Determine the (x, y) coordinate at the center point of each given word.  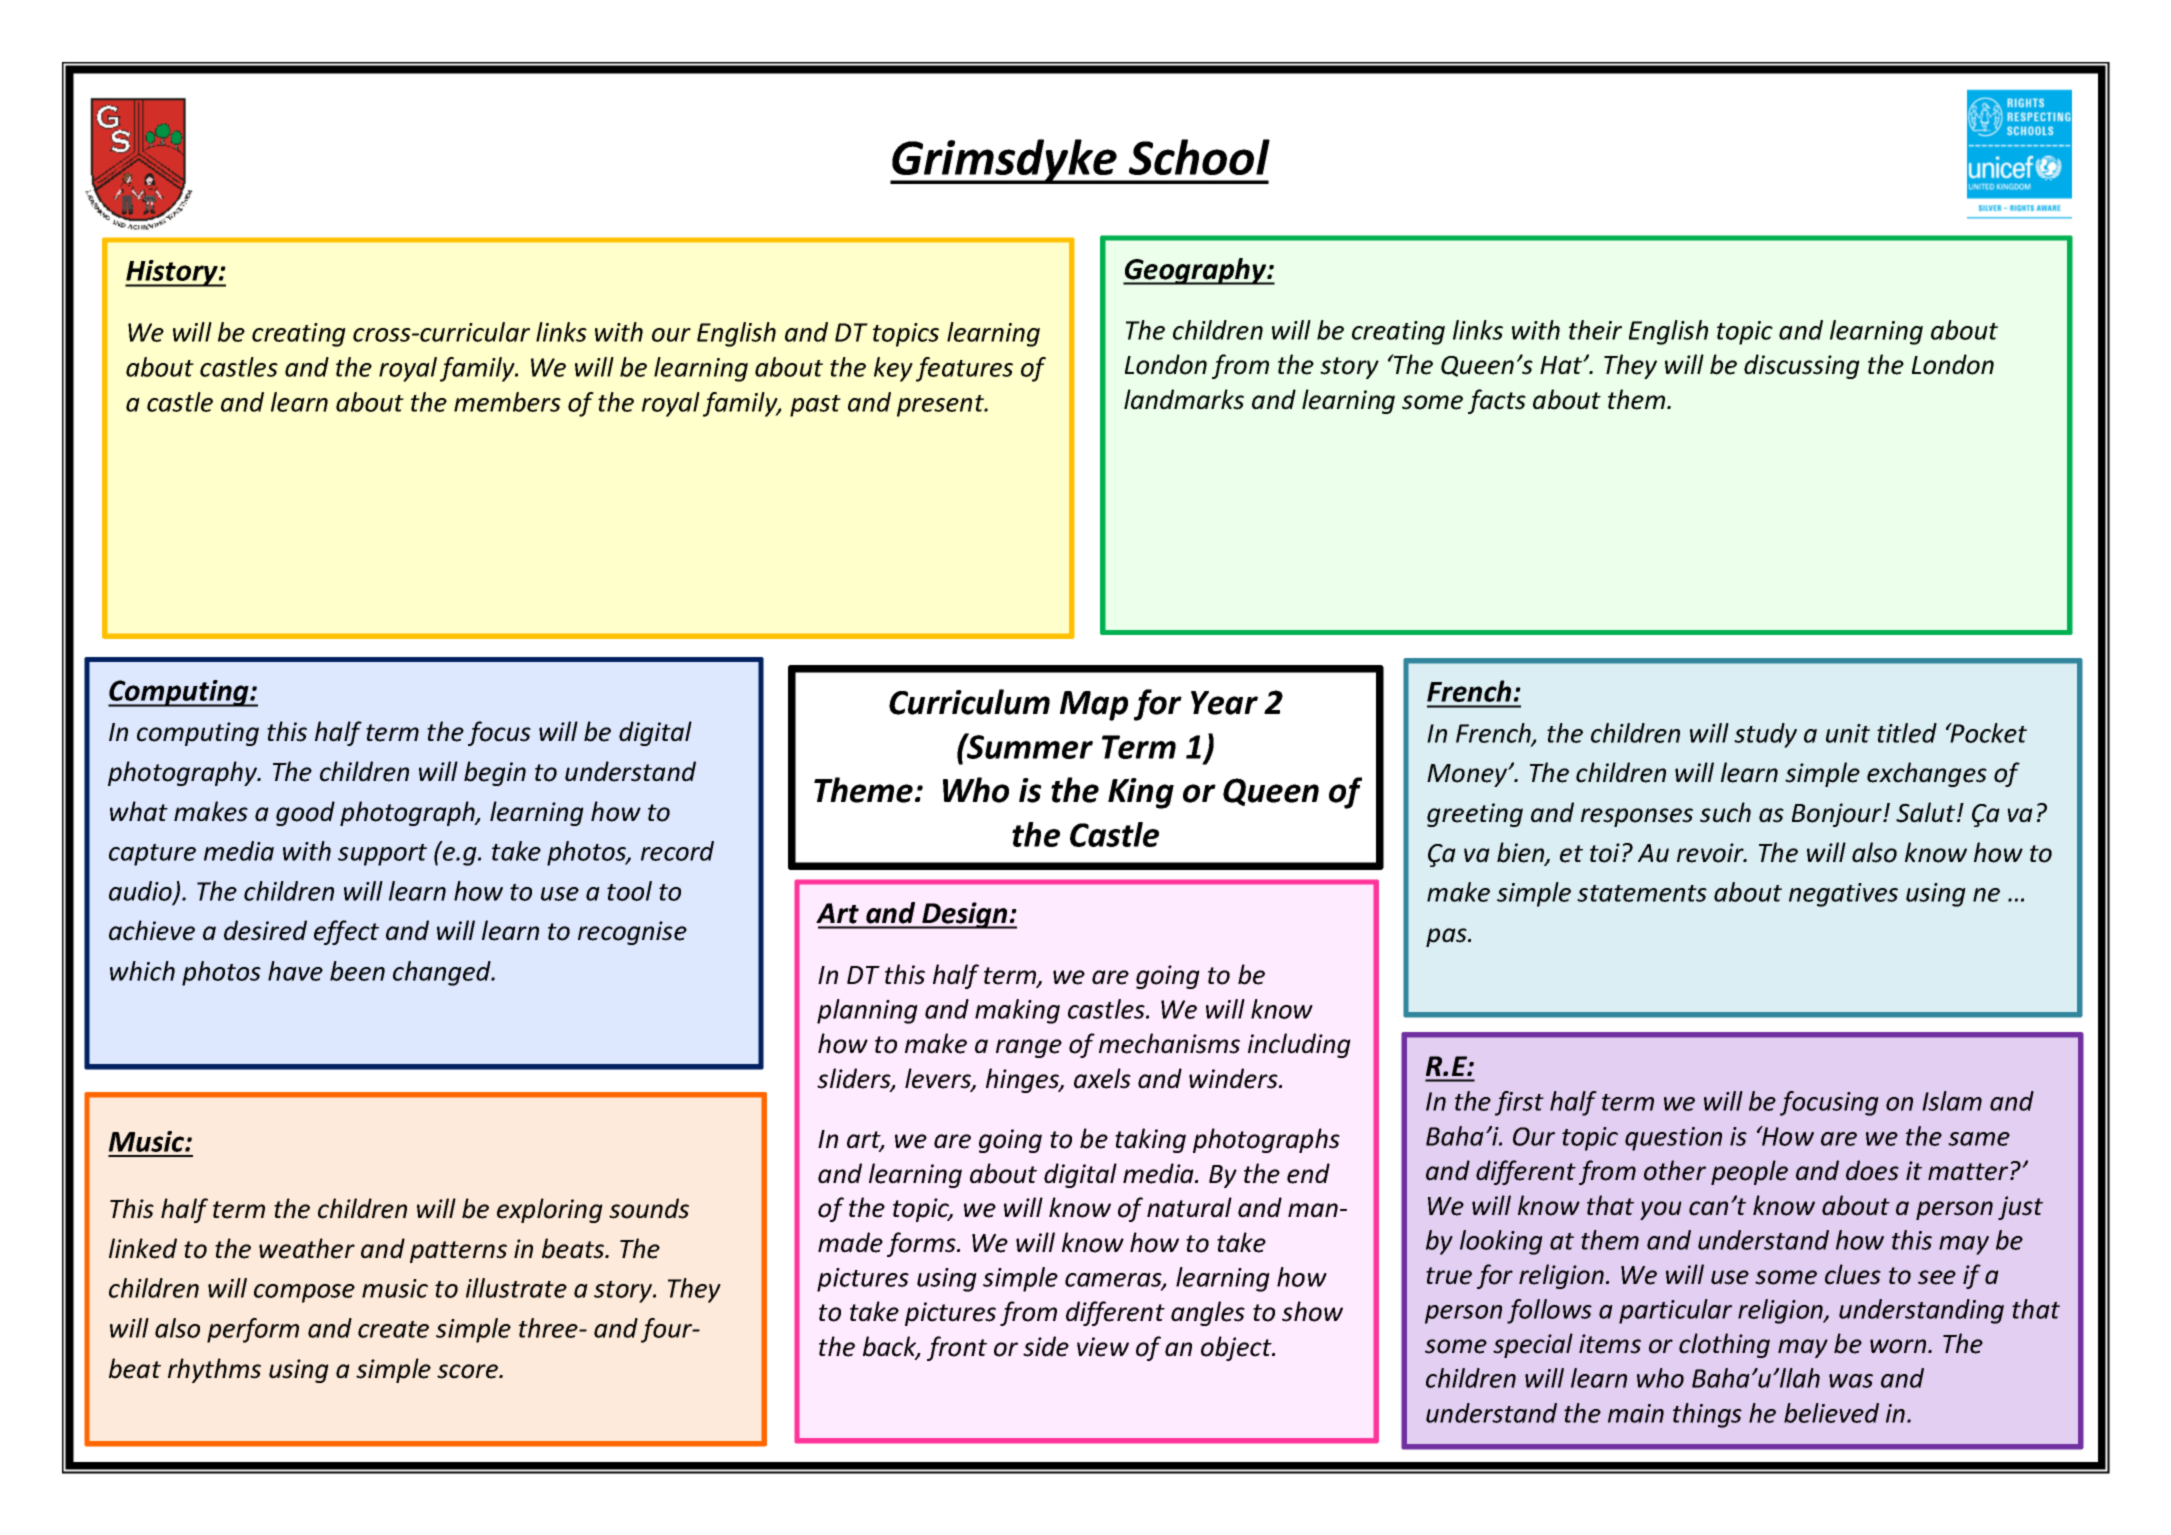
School (1199, 157)
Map (1094, 706)
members (507, 402)
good (305, 813)
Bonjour (1838, 815)
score (468, 1371)
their (1595, 330)
